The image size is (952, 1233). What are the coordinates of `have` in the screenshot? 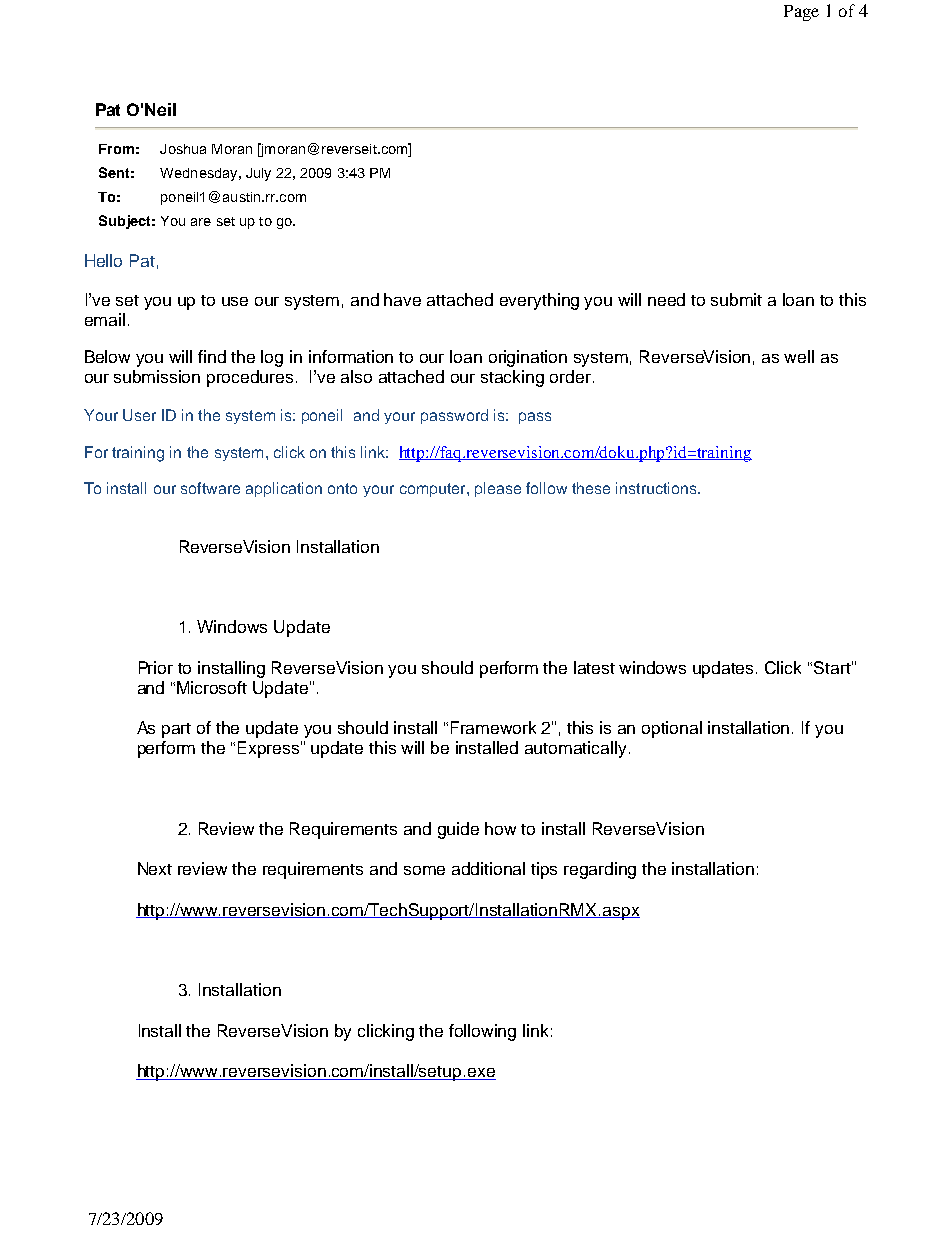 It's located at (402, 299).
